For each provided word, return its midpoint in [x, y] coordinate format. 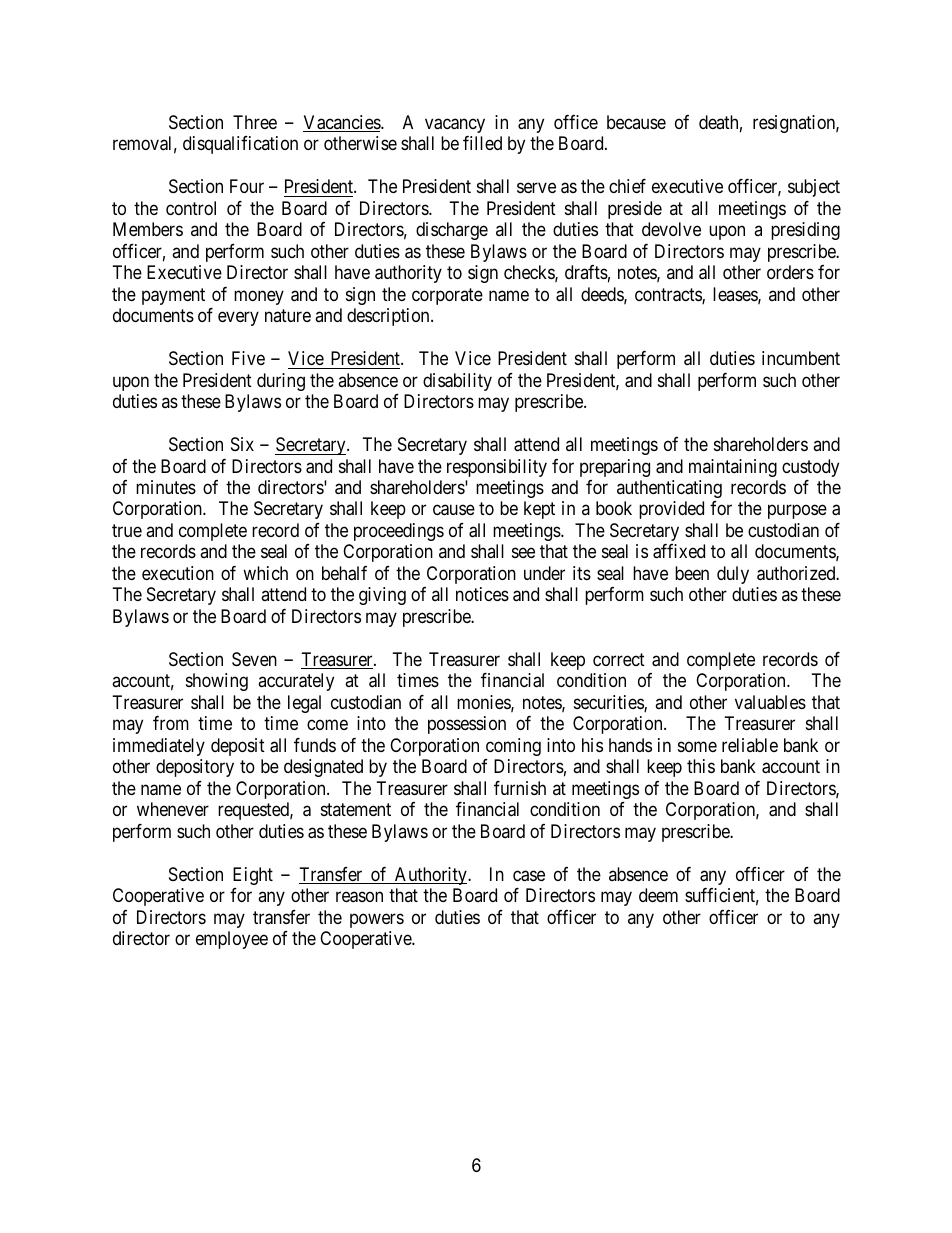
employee [232, 940]
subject [814, 188]
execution [178, 573]
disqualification [240, 145]
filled [482, 143]
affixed [679, 551]
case [529, 876]
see [523, 553]
